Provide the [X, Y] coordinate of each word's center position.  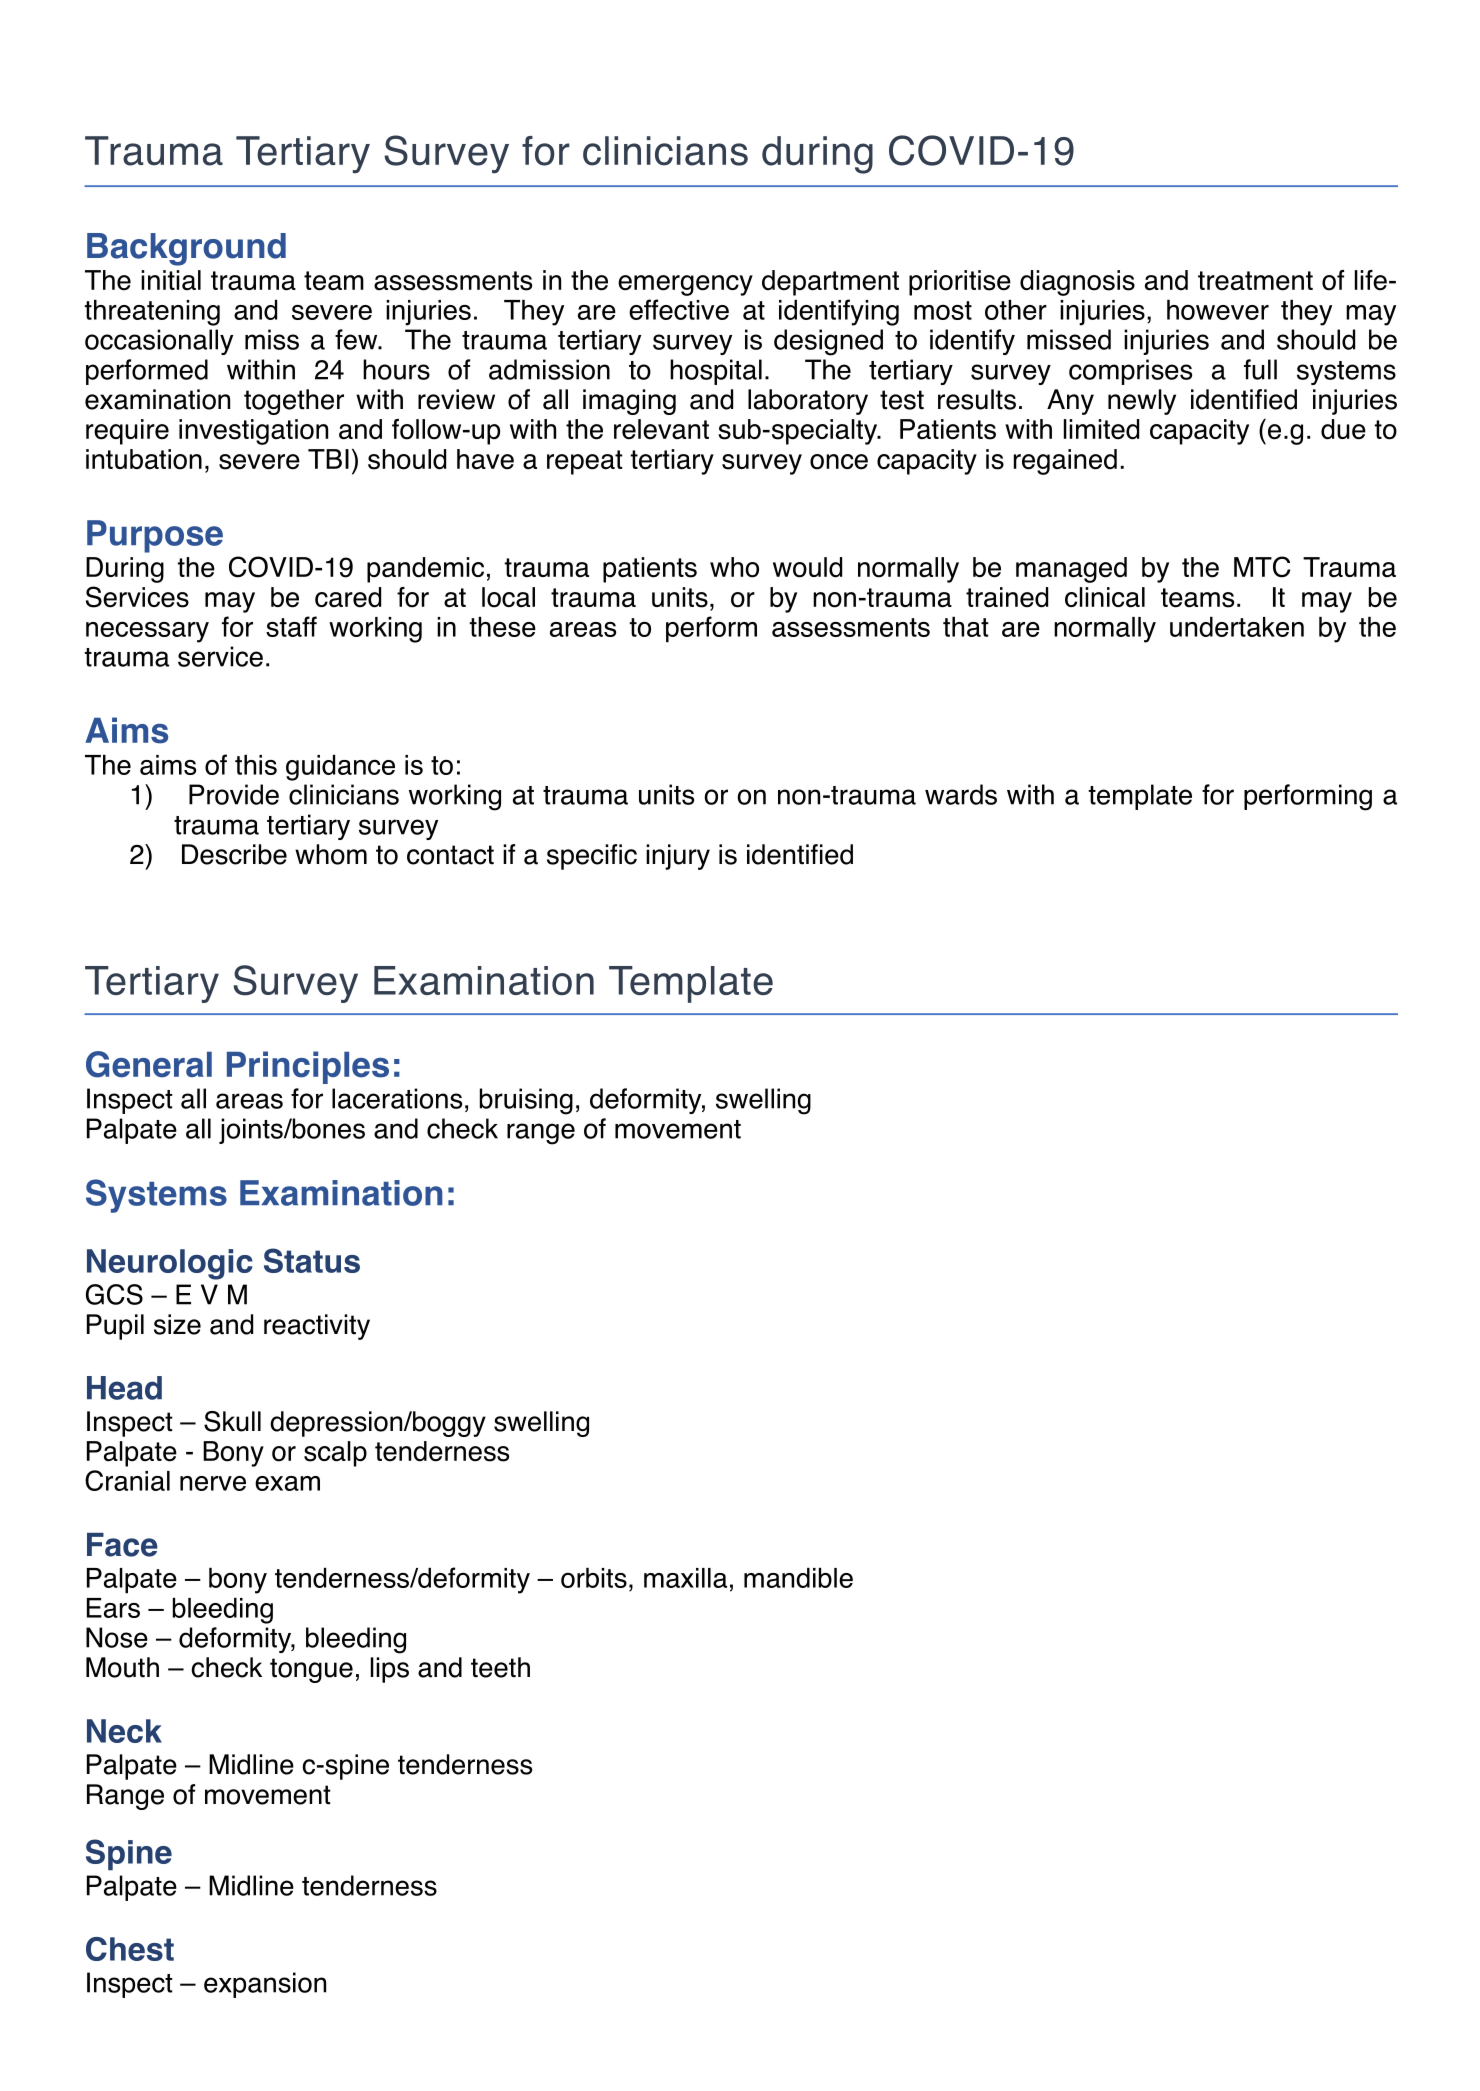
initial [171, 280]
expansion [265, 1985]
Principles [308, 1067]
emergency [685, 285]
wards [961, 794]
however [1218, 310]
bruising [526, 1101]
